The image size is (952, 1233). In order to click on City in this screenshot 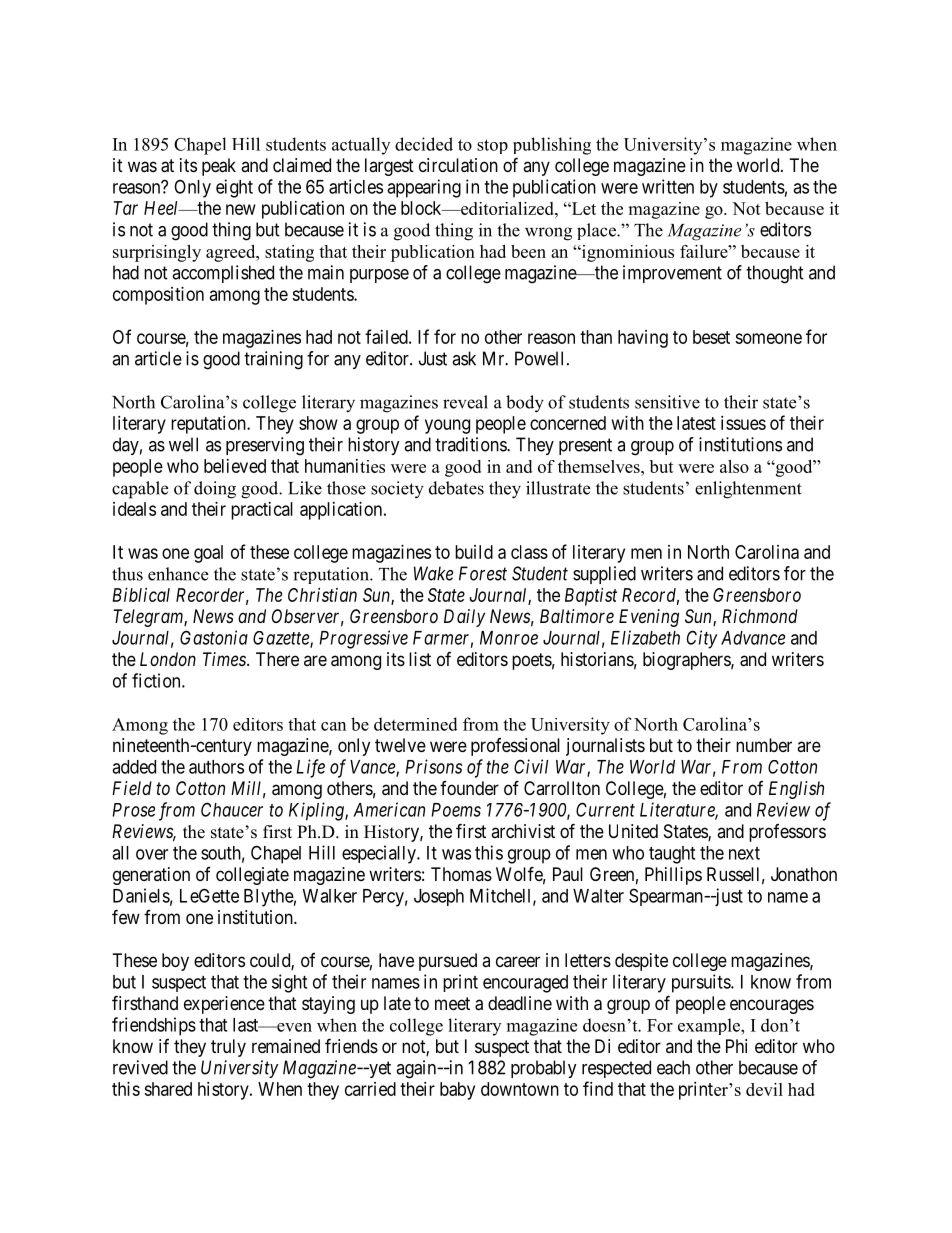, I will do `click(702, 639)`.
